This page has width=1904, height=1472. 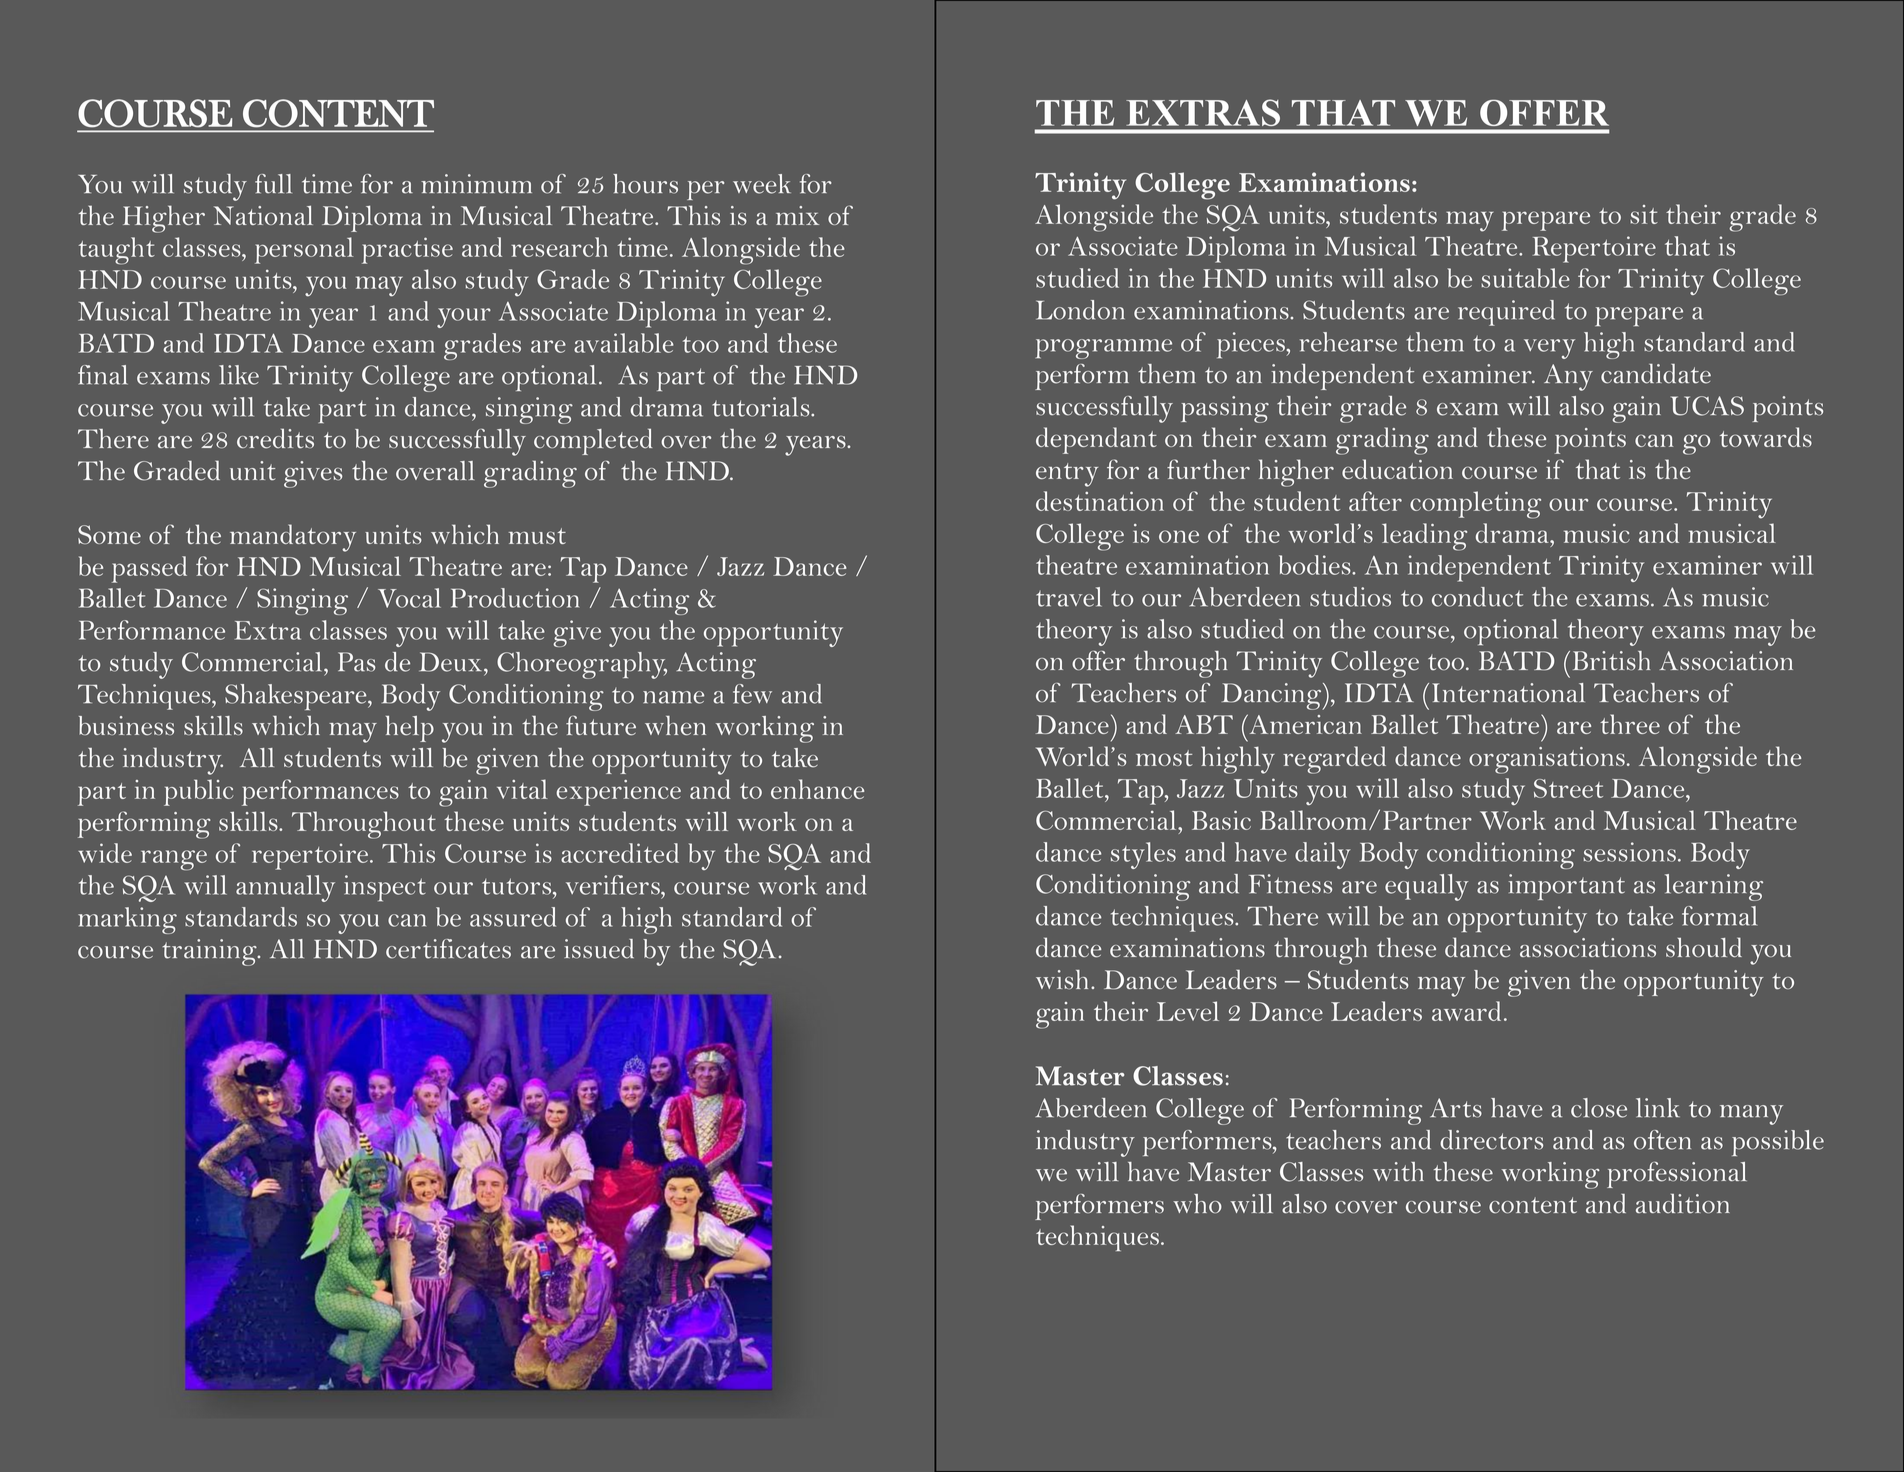 I want to click on personal, so click(x=304, y=250).
